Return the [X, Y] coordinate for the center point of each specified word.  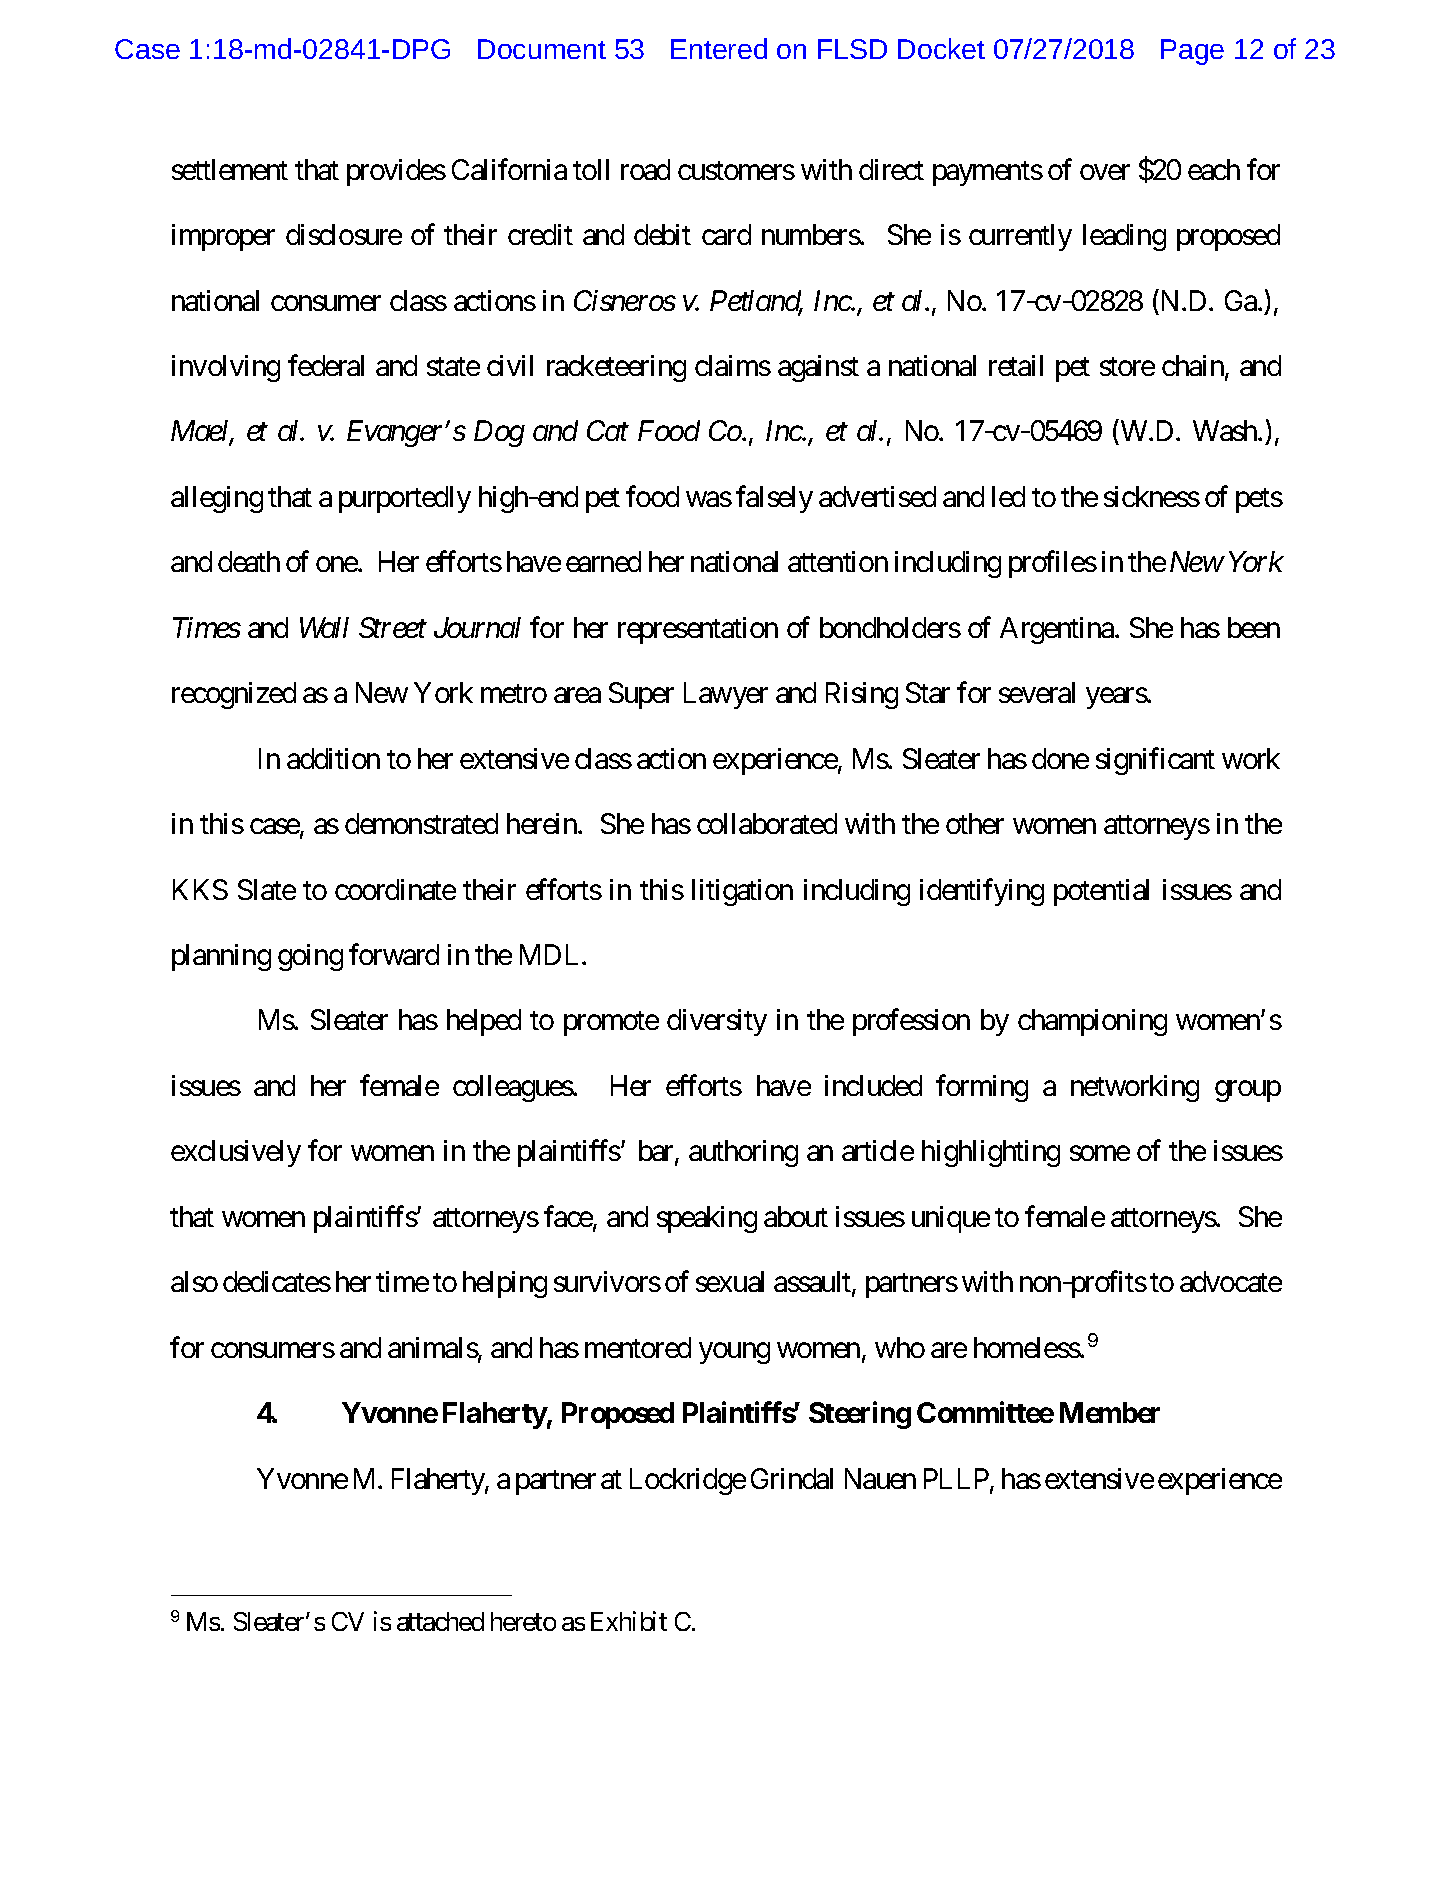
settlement [230, 169]
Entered [719, 48]
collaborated [767, 823]
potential [1101, 892]
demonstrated [421, 823]
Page [1192, 52]
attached [440, 1621]
